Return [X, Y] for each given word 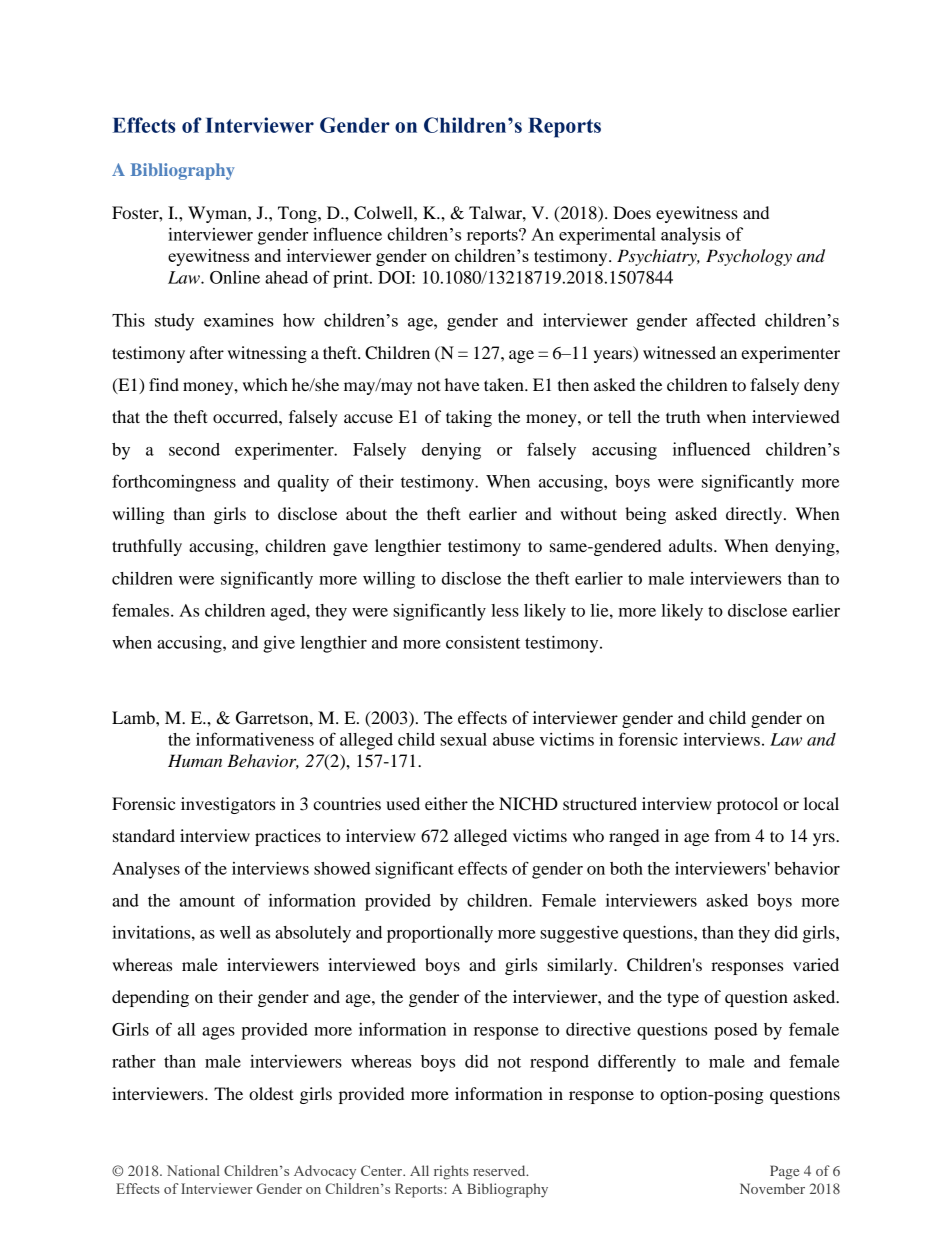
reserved [500, 1170]
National [193, 1170]
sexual [463, 739]
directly [755, 515]
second [194, 449]
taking [469, 418]
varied [816, 964]
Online [235, 277]
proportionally [440, 934]
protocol [747, 805]
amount [207, 901]
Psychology [749, 257]
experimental [607, 236]
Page [784, 1172]
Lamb [134, 717]
